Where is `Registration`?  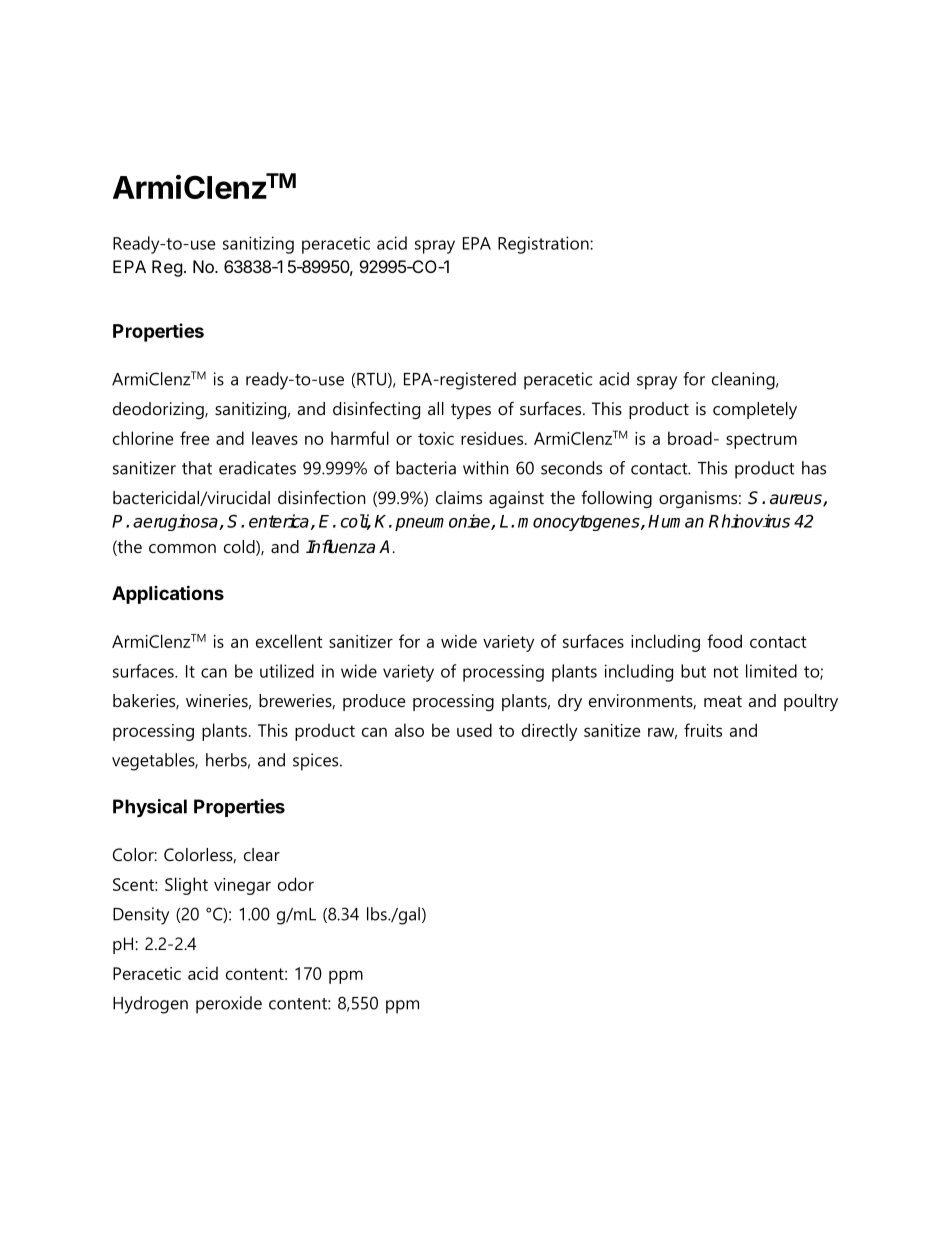 Registration is located at coordinates (544, 245).
